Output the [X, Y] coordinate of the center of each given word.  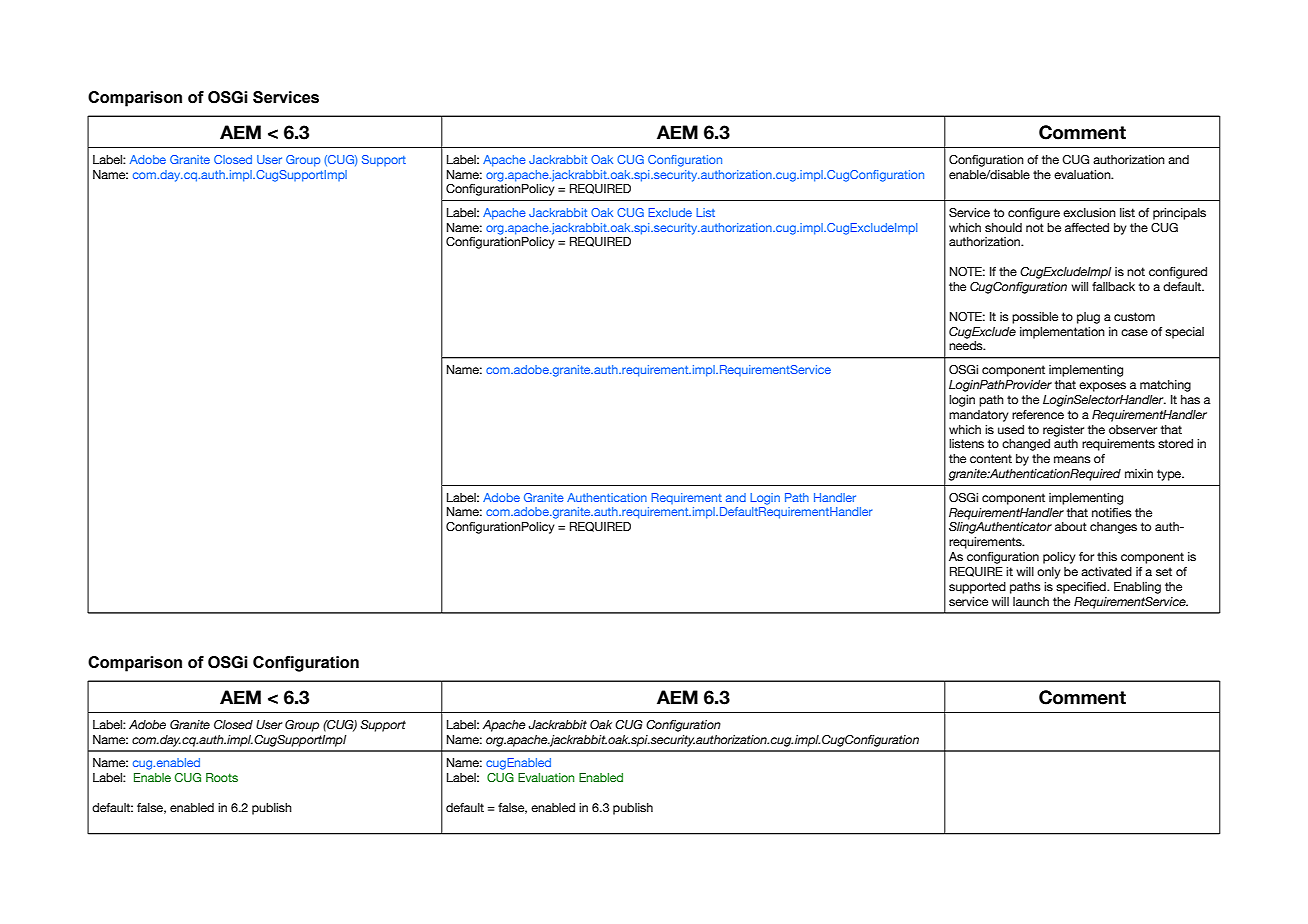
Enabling [1137, 588]
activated [1106, 571]
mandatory [979, 416]
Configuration [306, 664]
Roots [222, 777]
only [1049, 573]
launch [1031, 601]
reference [1038, 414]
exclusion [1089, 212]
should [1003, 227]
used [1011, 429]
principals [1179, 214]
